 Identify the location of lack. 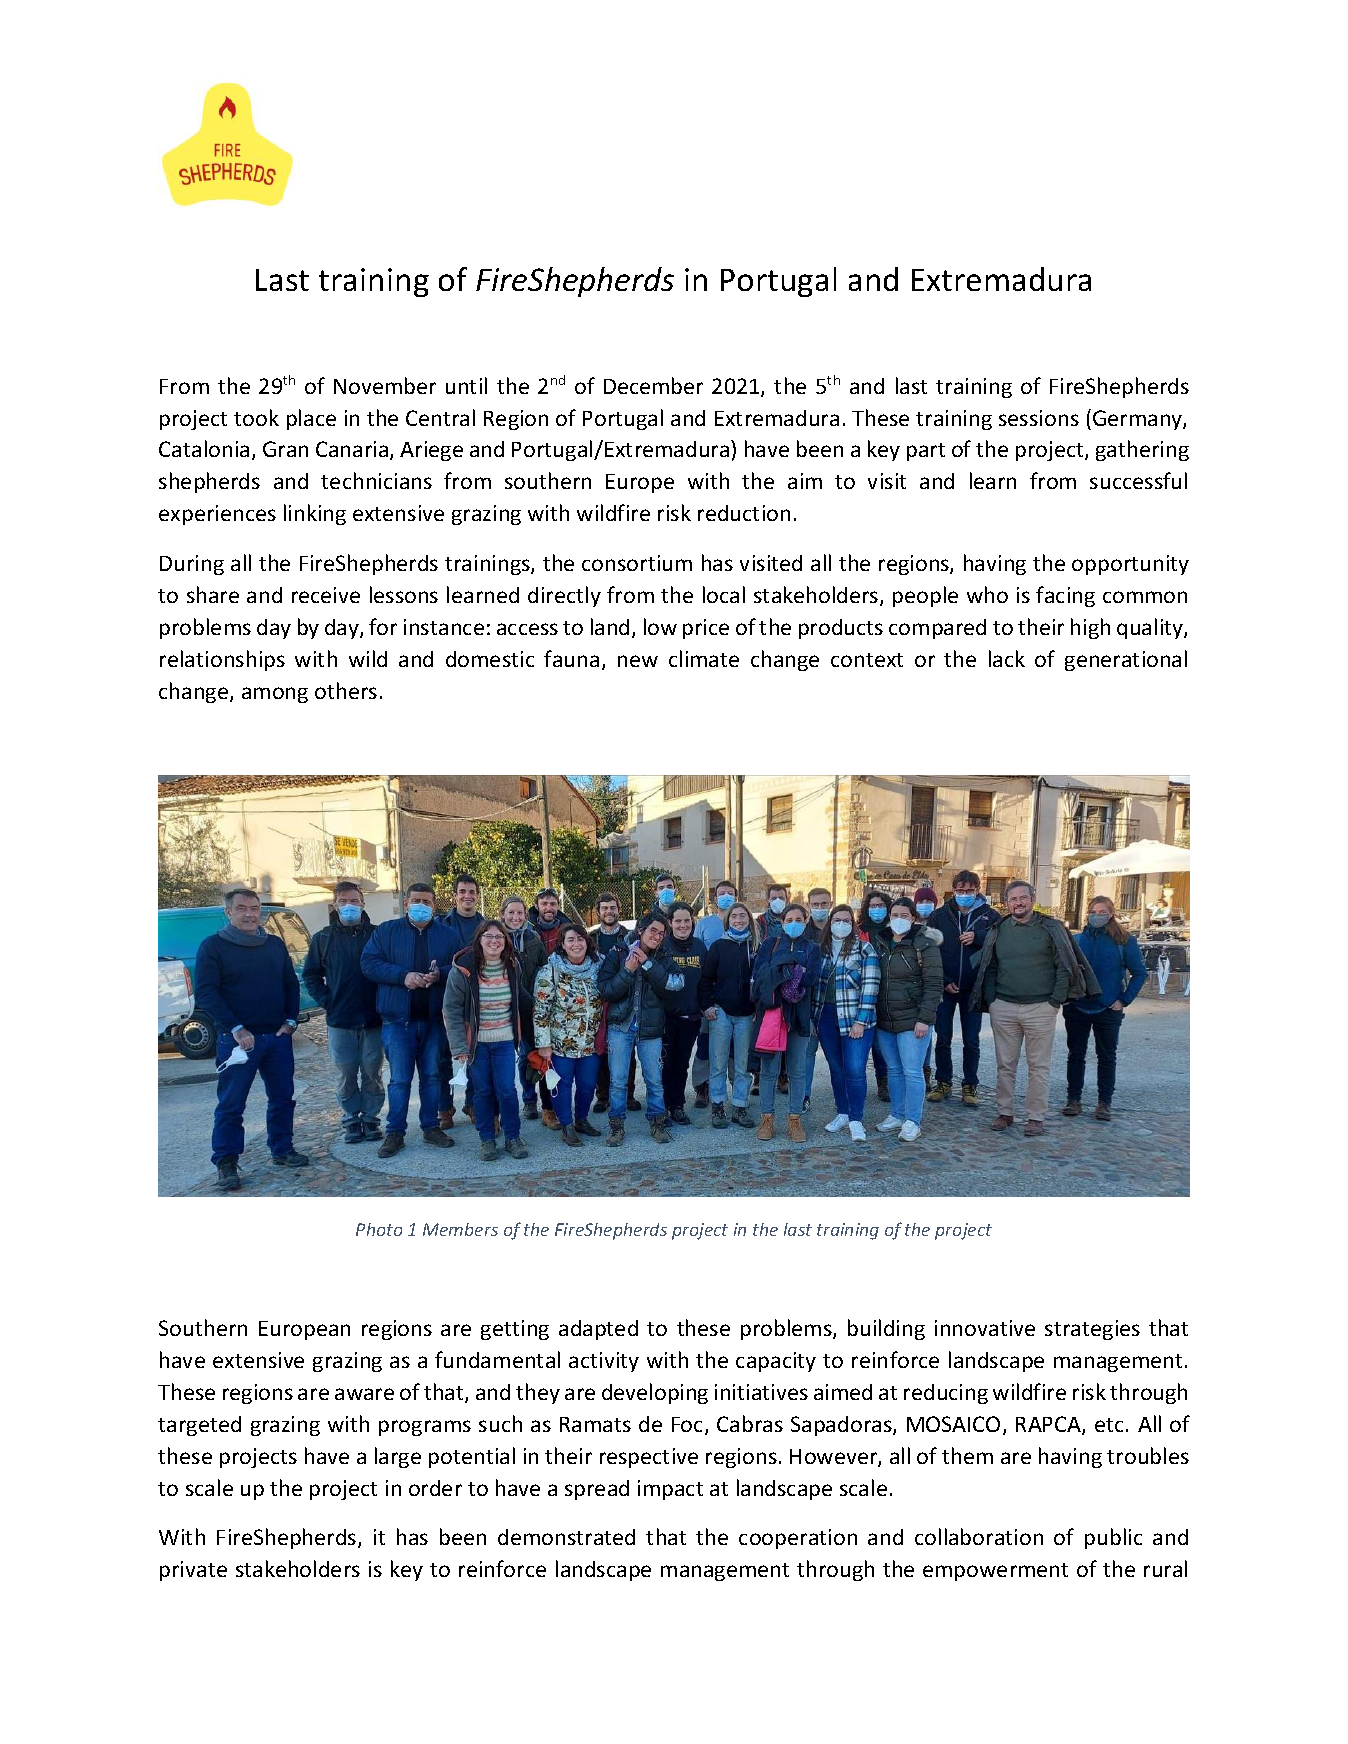
(1007, 658).
